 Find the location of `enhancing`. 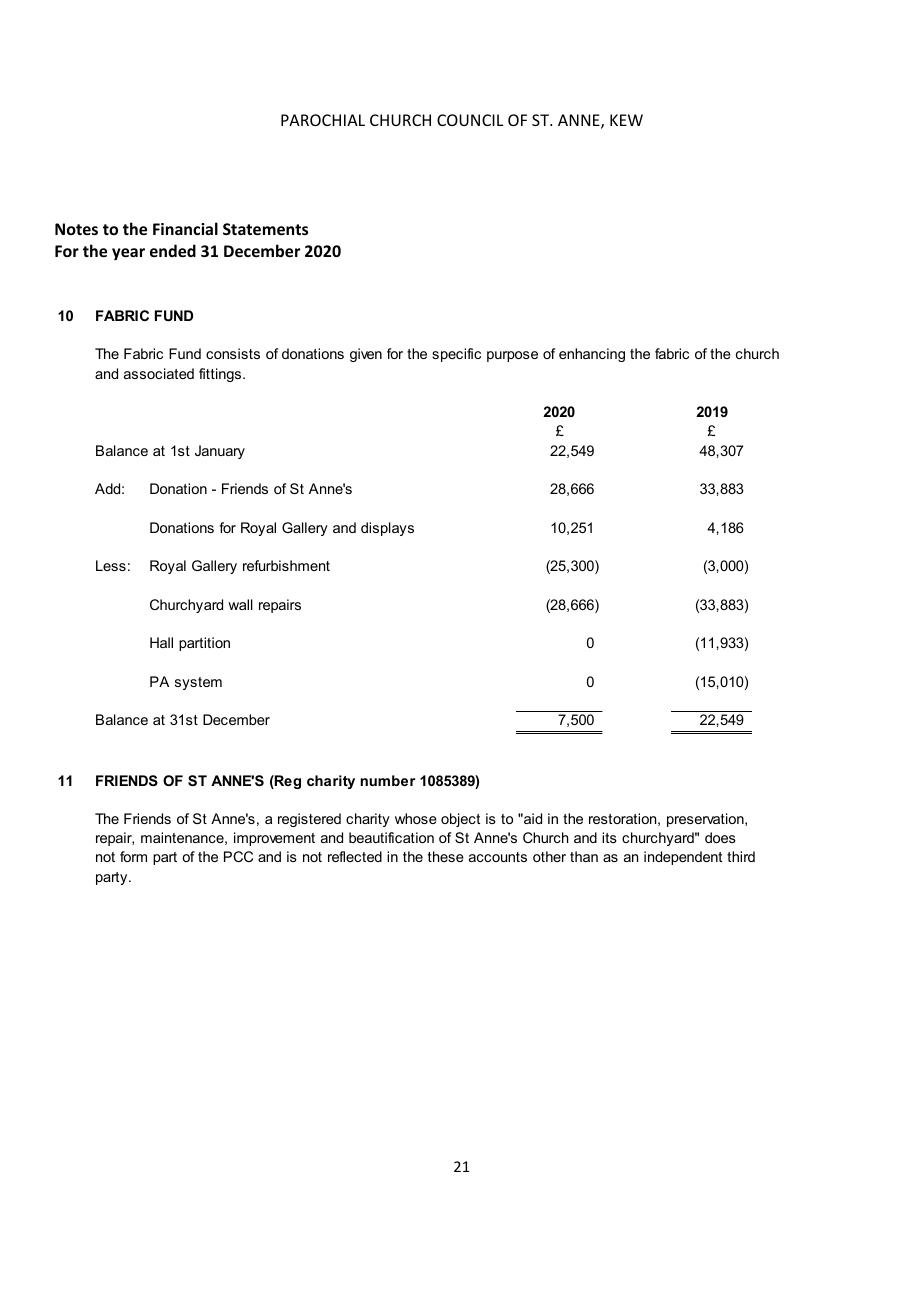

enhancing is located at coordinates (592, 355).
